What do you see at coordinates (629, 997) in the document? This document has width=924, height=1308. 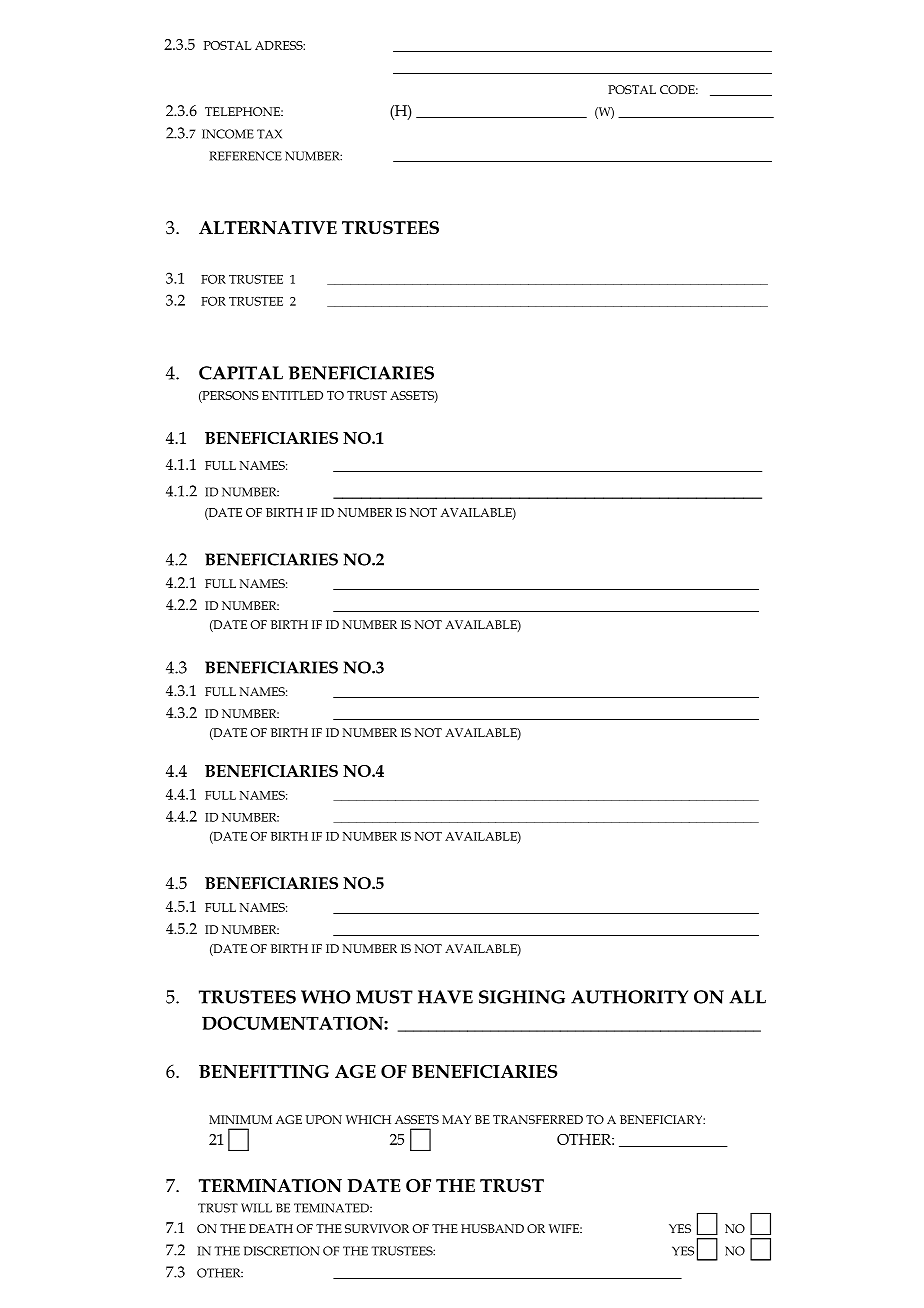 I see `AUTHORITY` at bounding box center [629, 997].
